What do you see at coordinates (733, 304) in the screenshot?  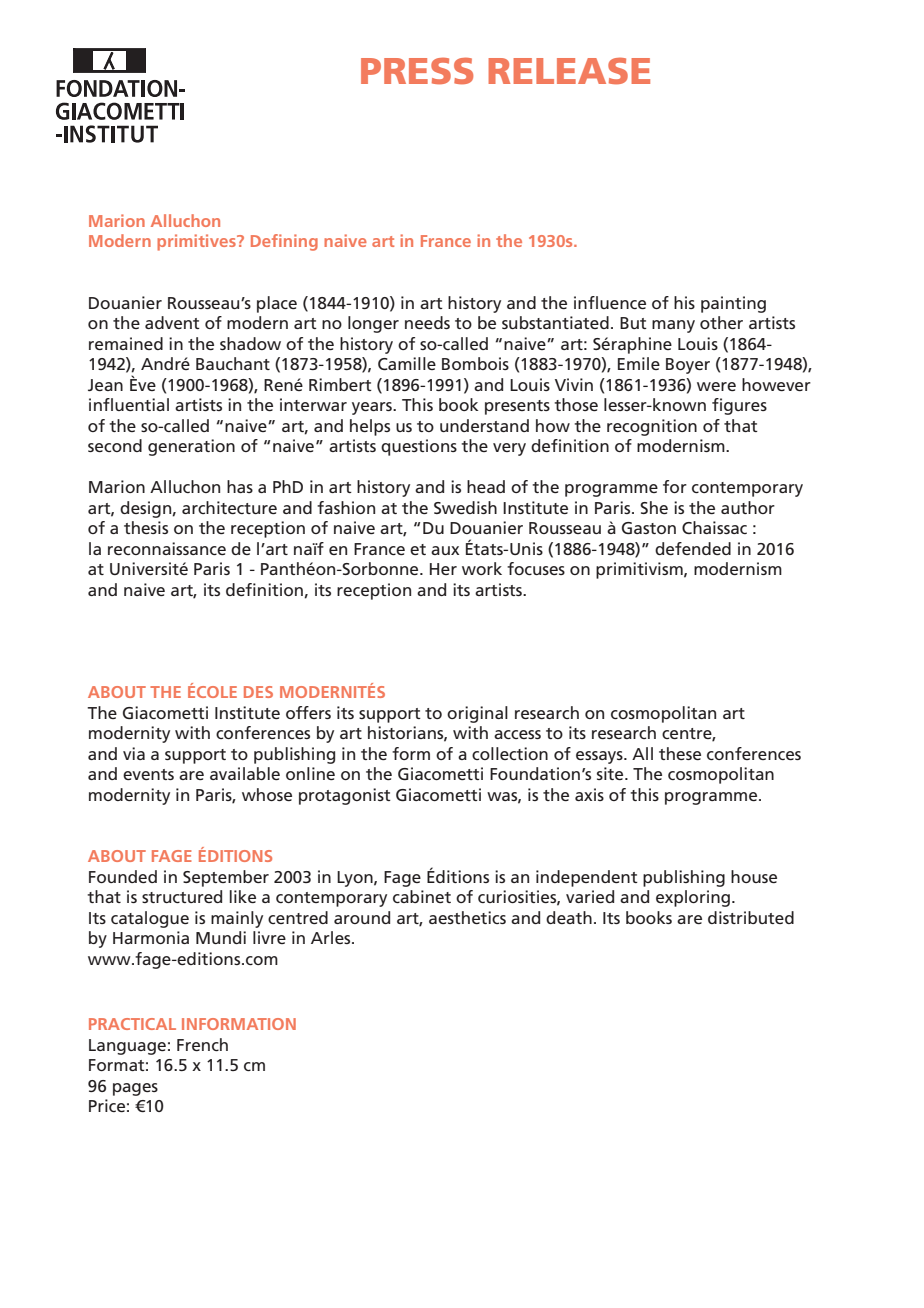 I see `painting` at bounding box center [733, 304].
